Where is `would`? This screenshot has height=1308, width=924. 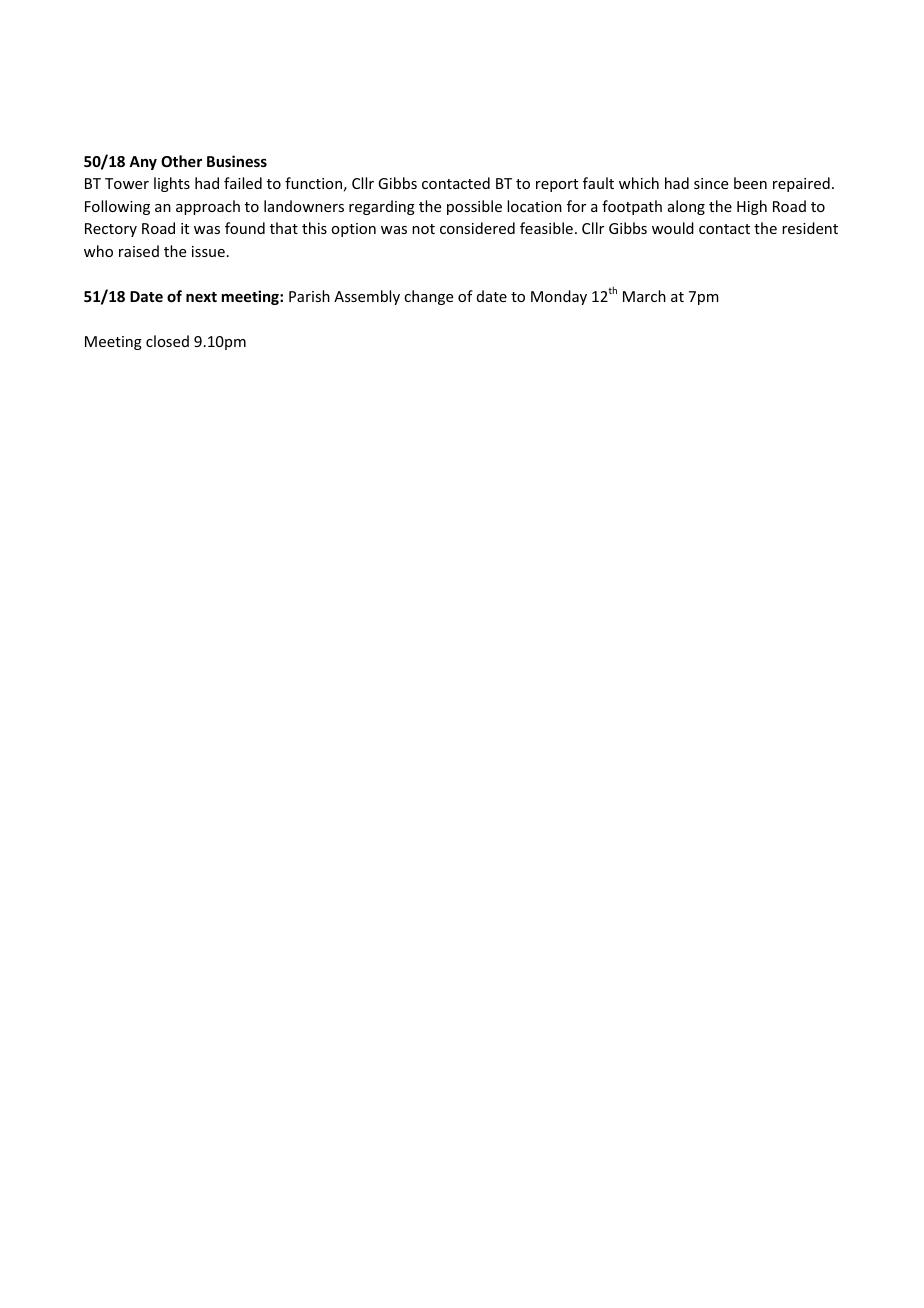
would is located at coordinates (673, 228).
